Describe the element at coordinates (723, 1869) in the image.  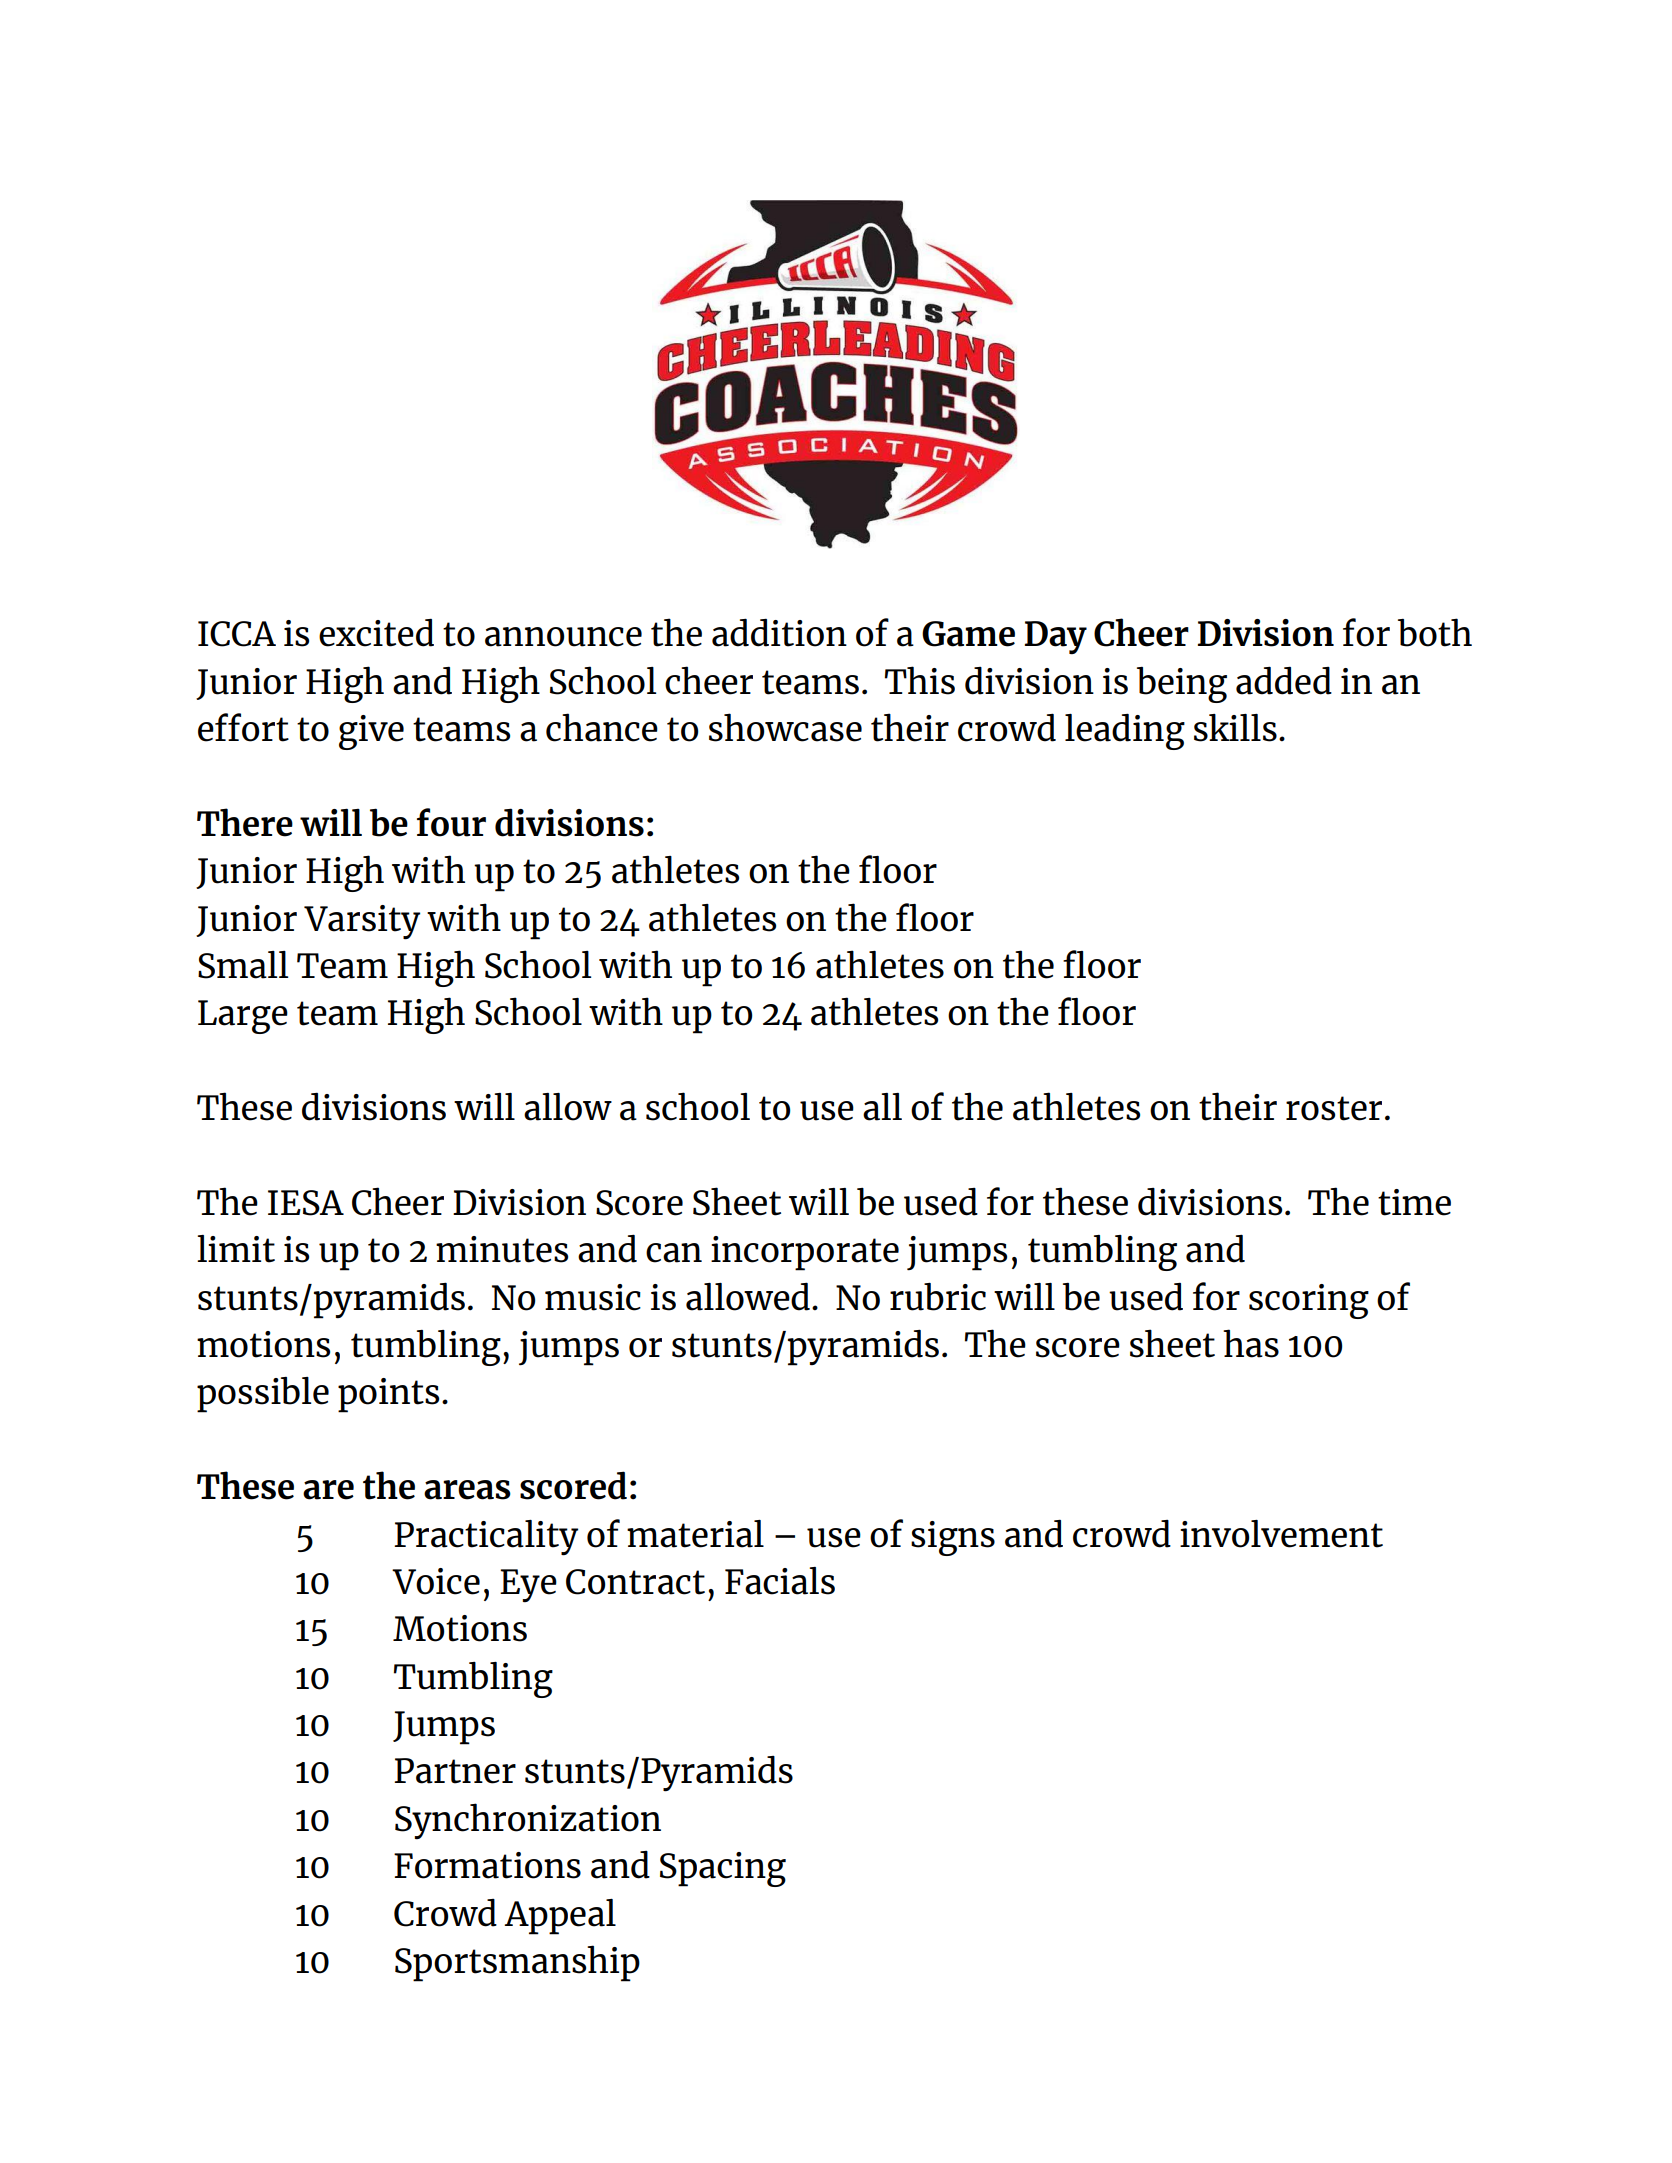
I see `Spacing` at that location.
